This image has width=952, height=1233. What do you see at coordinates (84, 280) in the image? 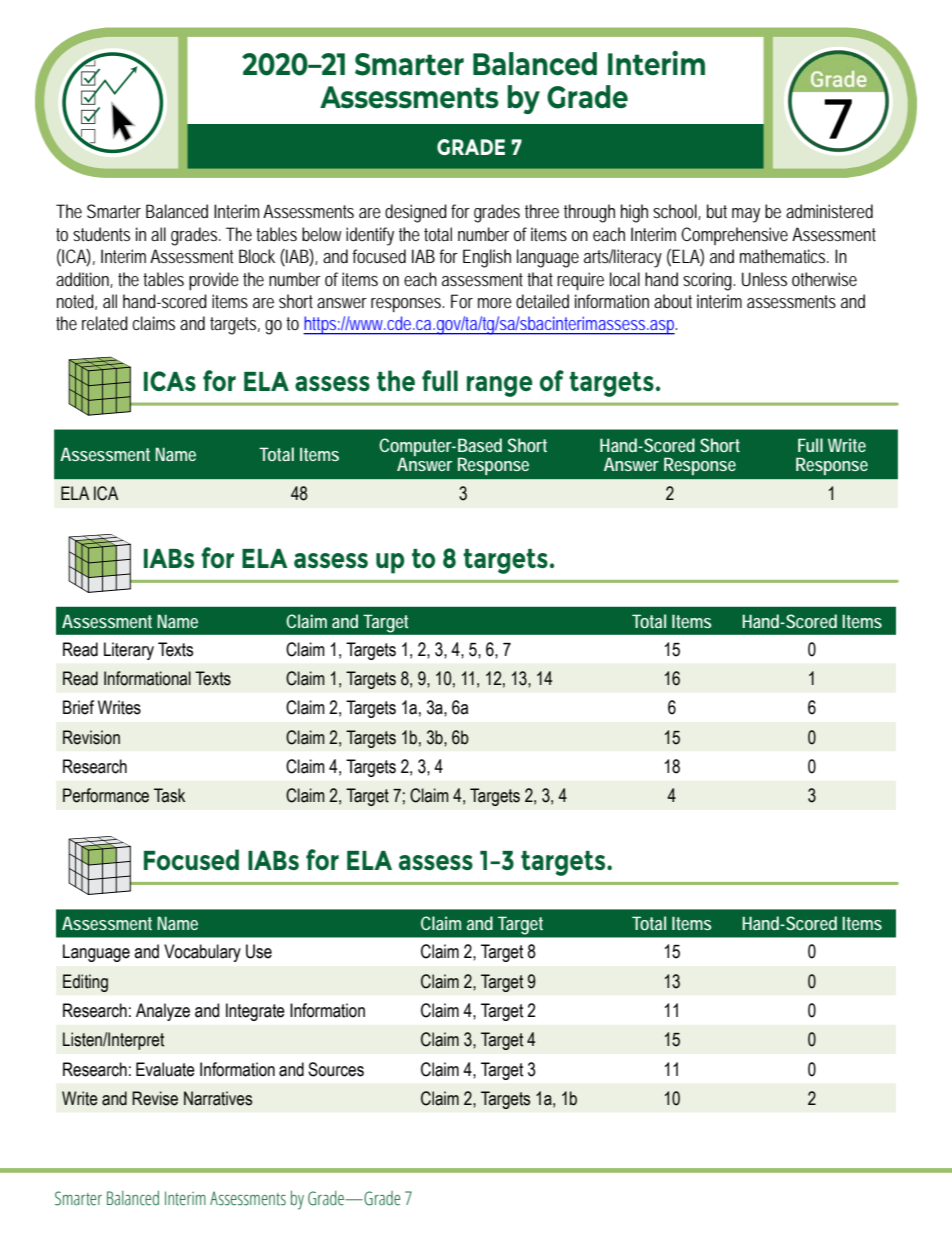
I see `addition` at bounding box center [84, 280].
